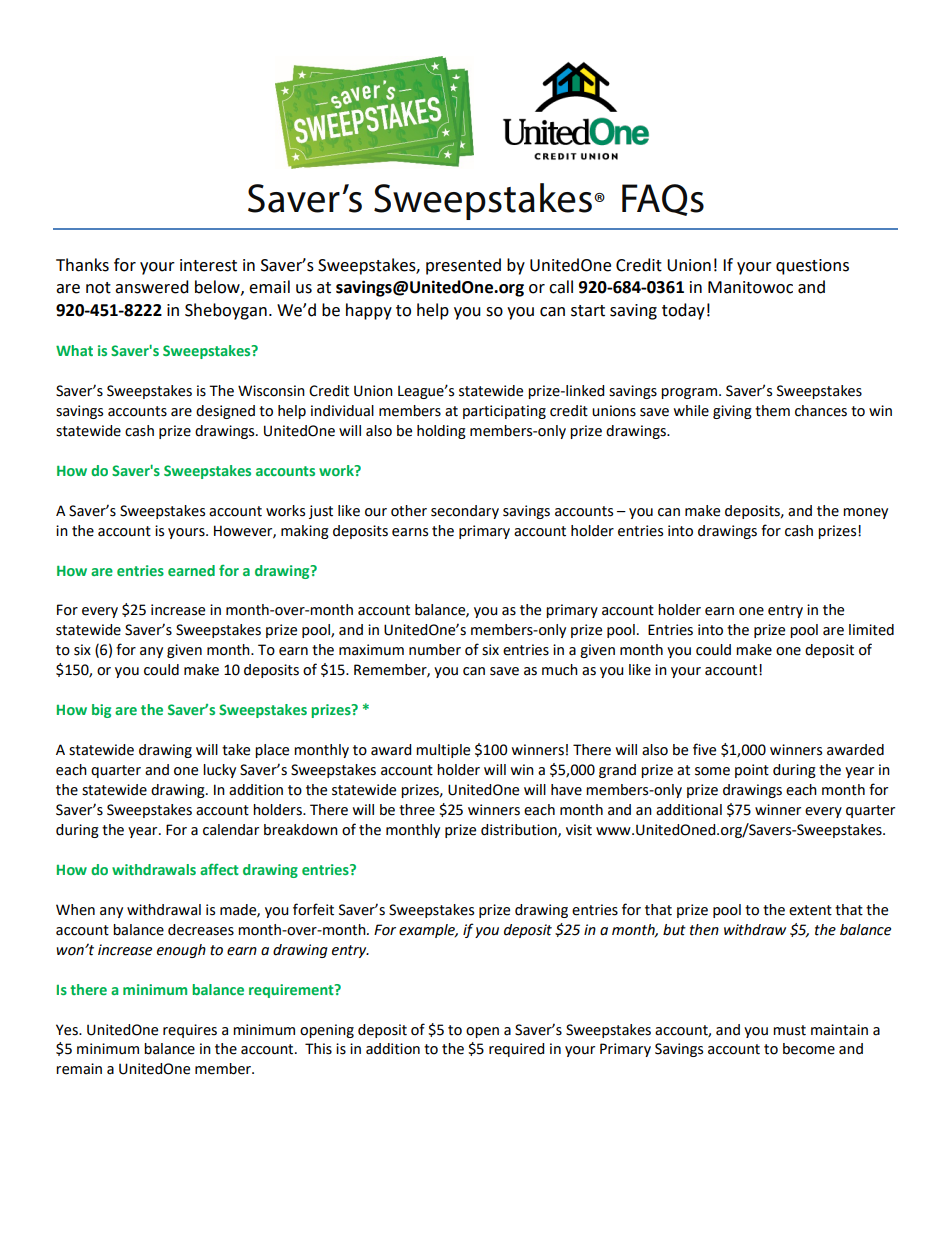  What do you see at coordinates (435, 650) in the document?
I see `number` at bounding box center [435, 650].
